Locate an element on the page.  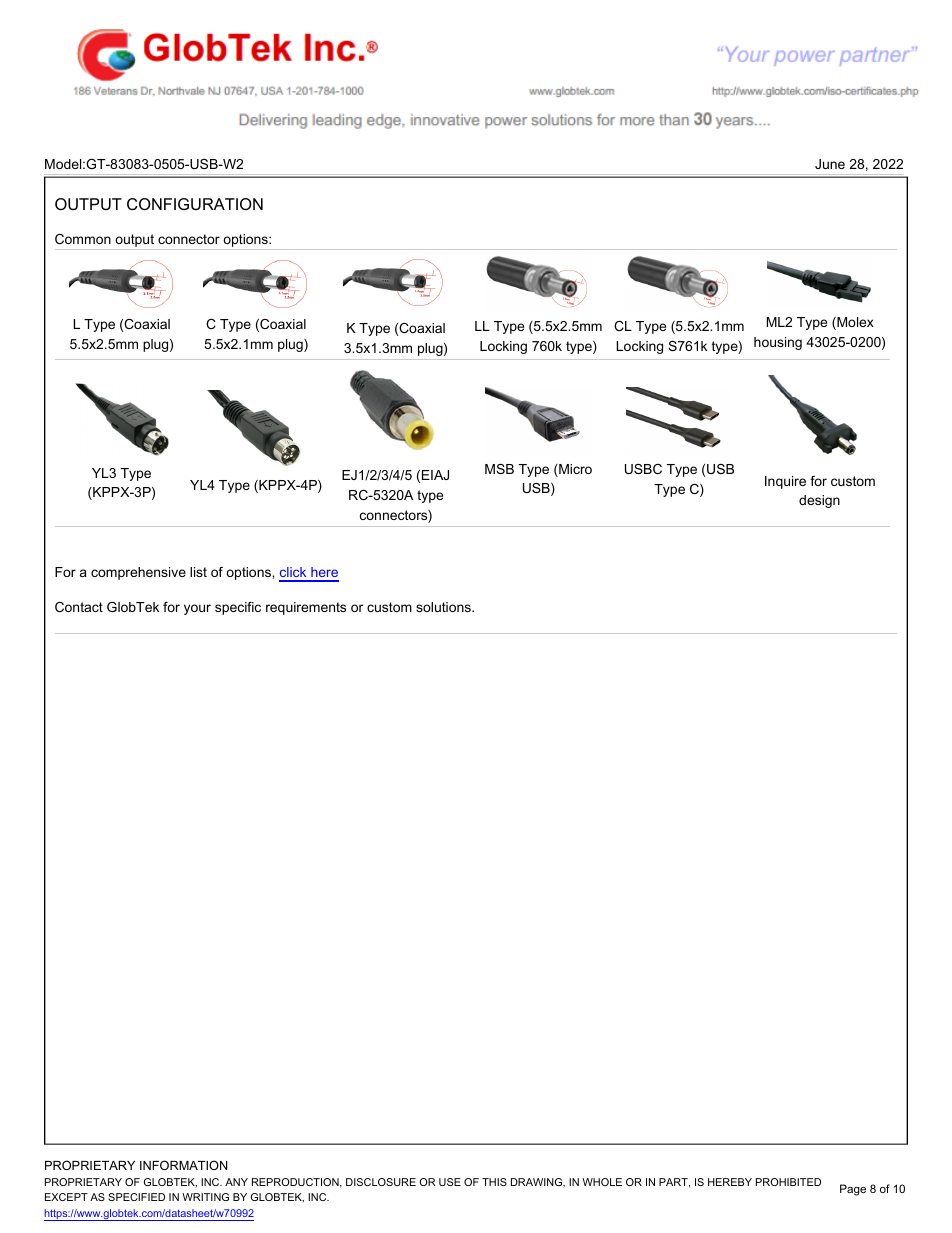
housing is located at coordinates (778, 343).
